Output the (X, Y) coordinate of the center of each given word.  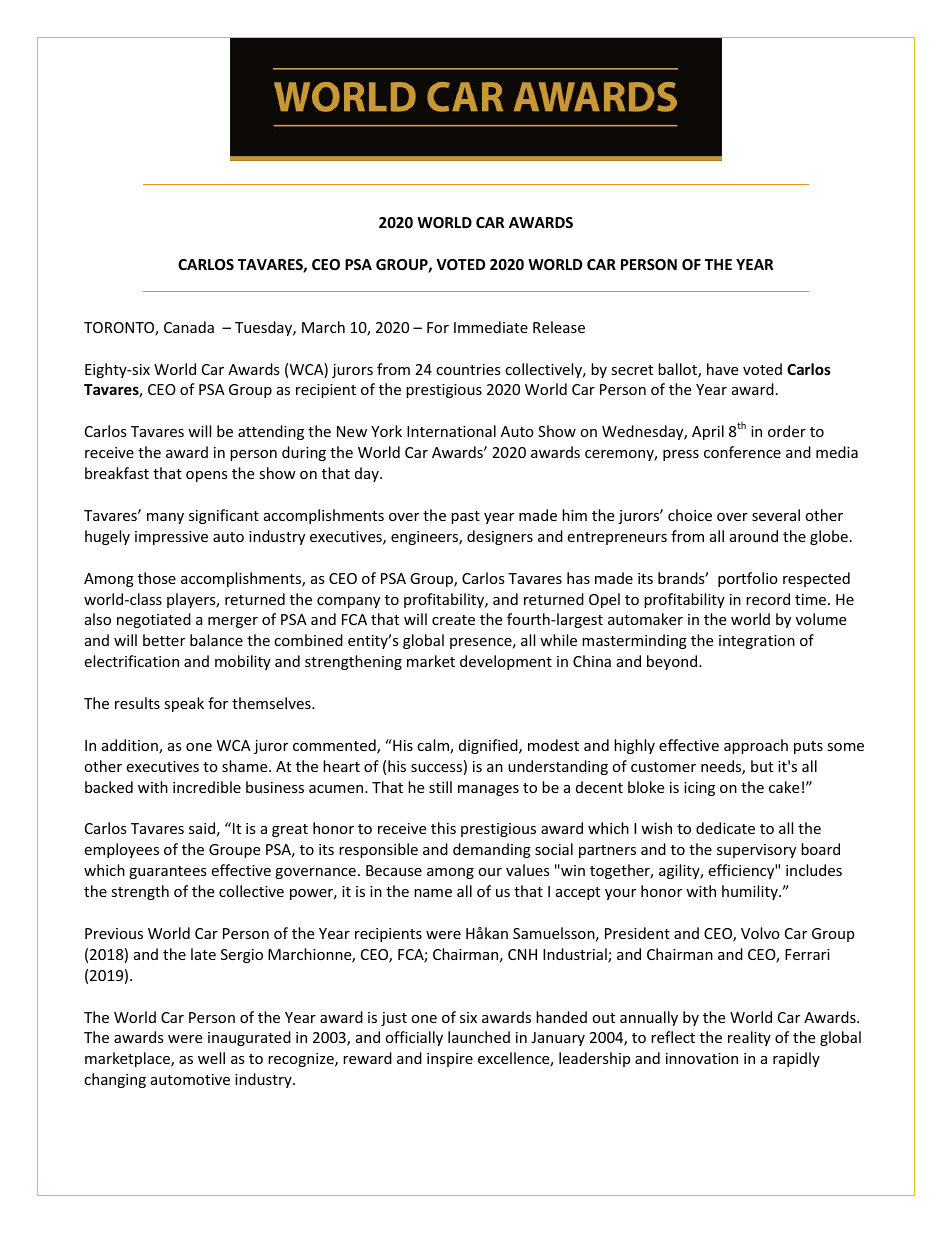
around (754, 536)
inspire (450, 1060)
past (465, 517)
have (722, 369)
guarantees (168, 872)
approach (756, 746)
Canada (189, 327)
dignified (489, 746)
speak (184, 704)
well (211, 1058)
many (165, 518)
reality (749, 1038)
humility (751, 892)
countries (468, 369)
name (433, 893)
